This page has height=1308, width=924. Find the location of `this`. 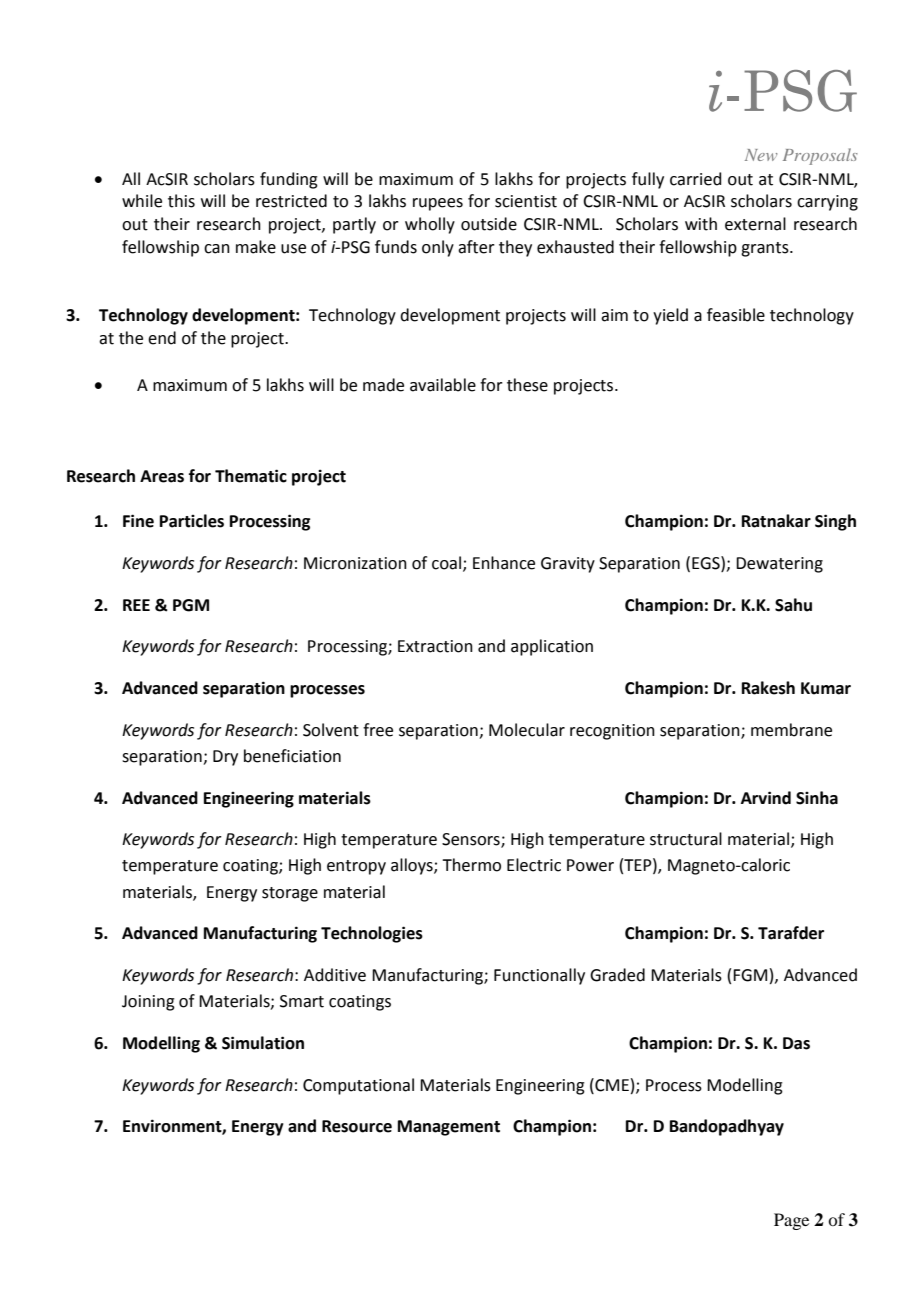

this is located at coordinates (181, 201).
